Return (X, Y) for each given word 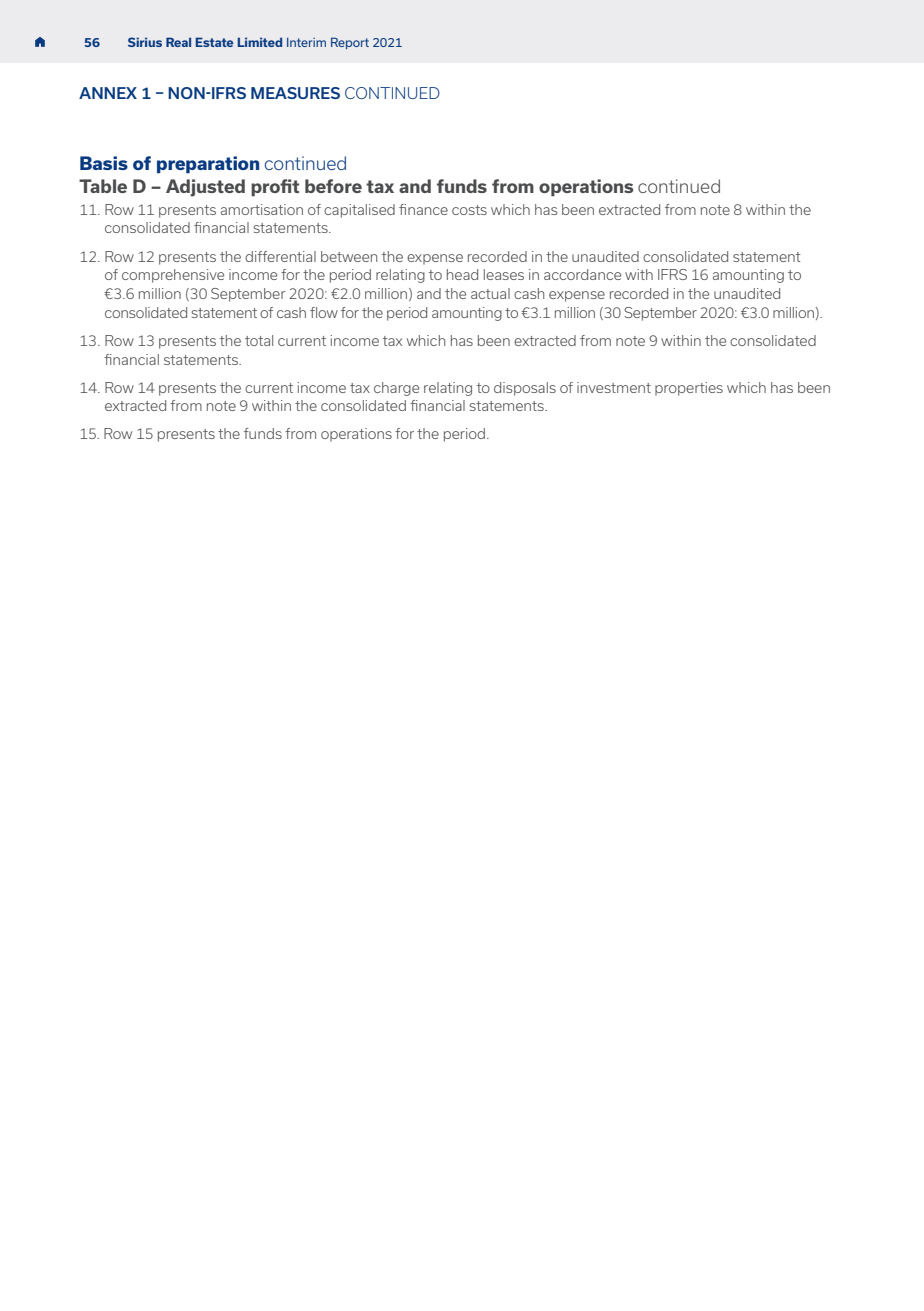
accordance (582, 274)
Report (350, 43)
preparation (208, 164)
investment (614, 387)
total (259, 340)
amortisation (262, 209)
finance (423, 209)
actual (490, 293)
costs (469, 210)
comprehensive (173, 276)
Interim (306, 42)
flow (324, 312)
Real (178, 42)
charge (396, 389)
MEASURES (295, 93)
